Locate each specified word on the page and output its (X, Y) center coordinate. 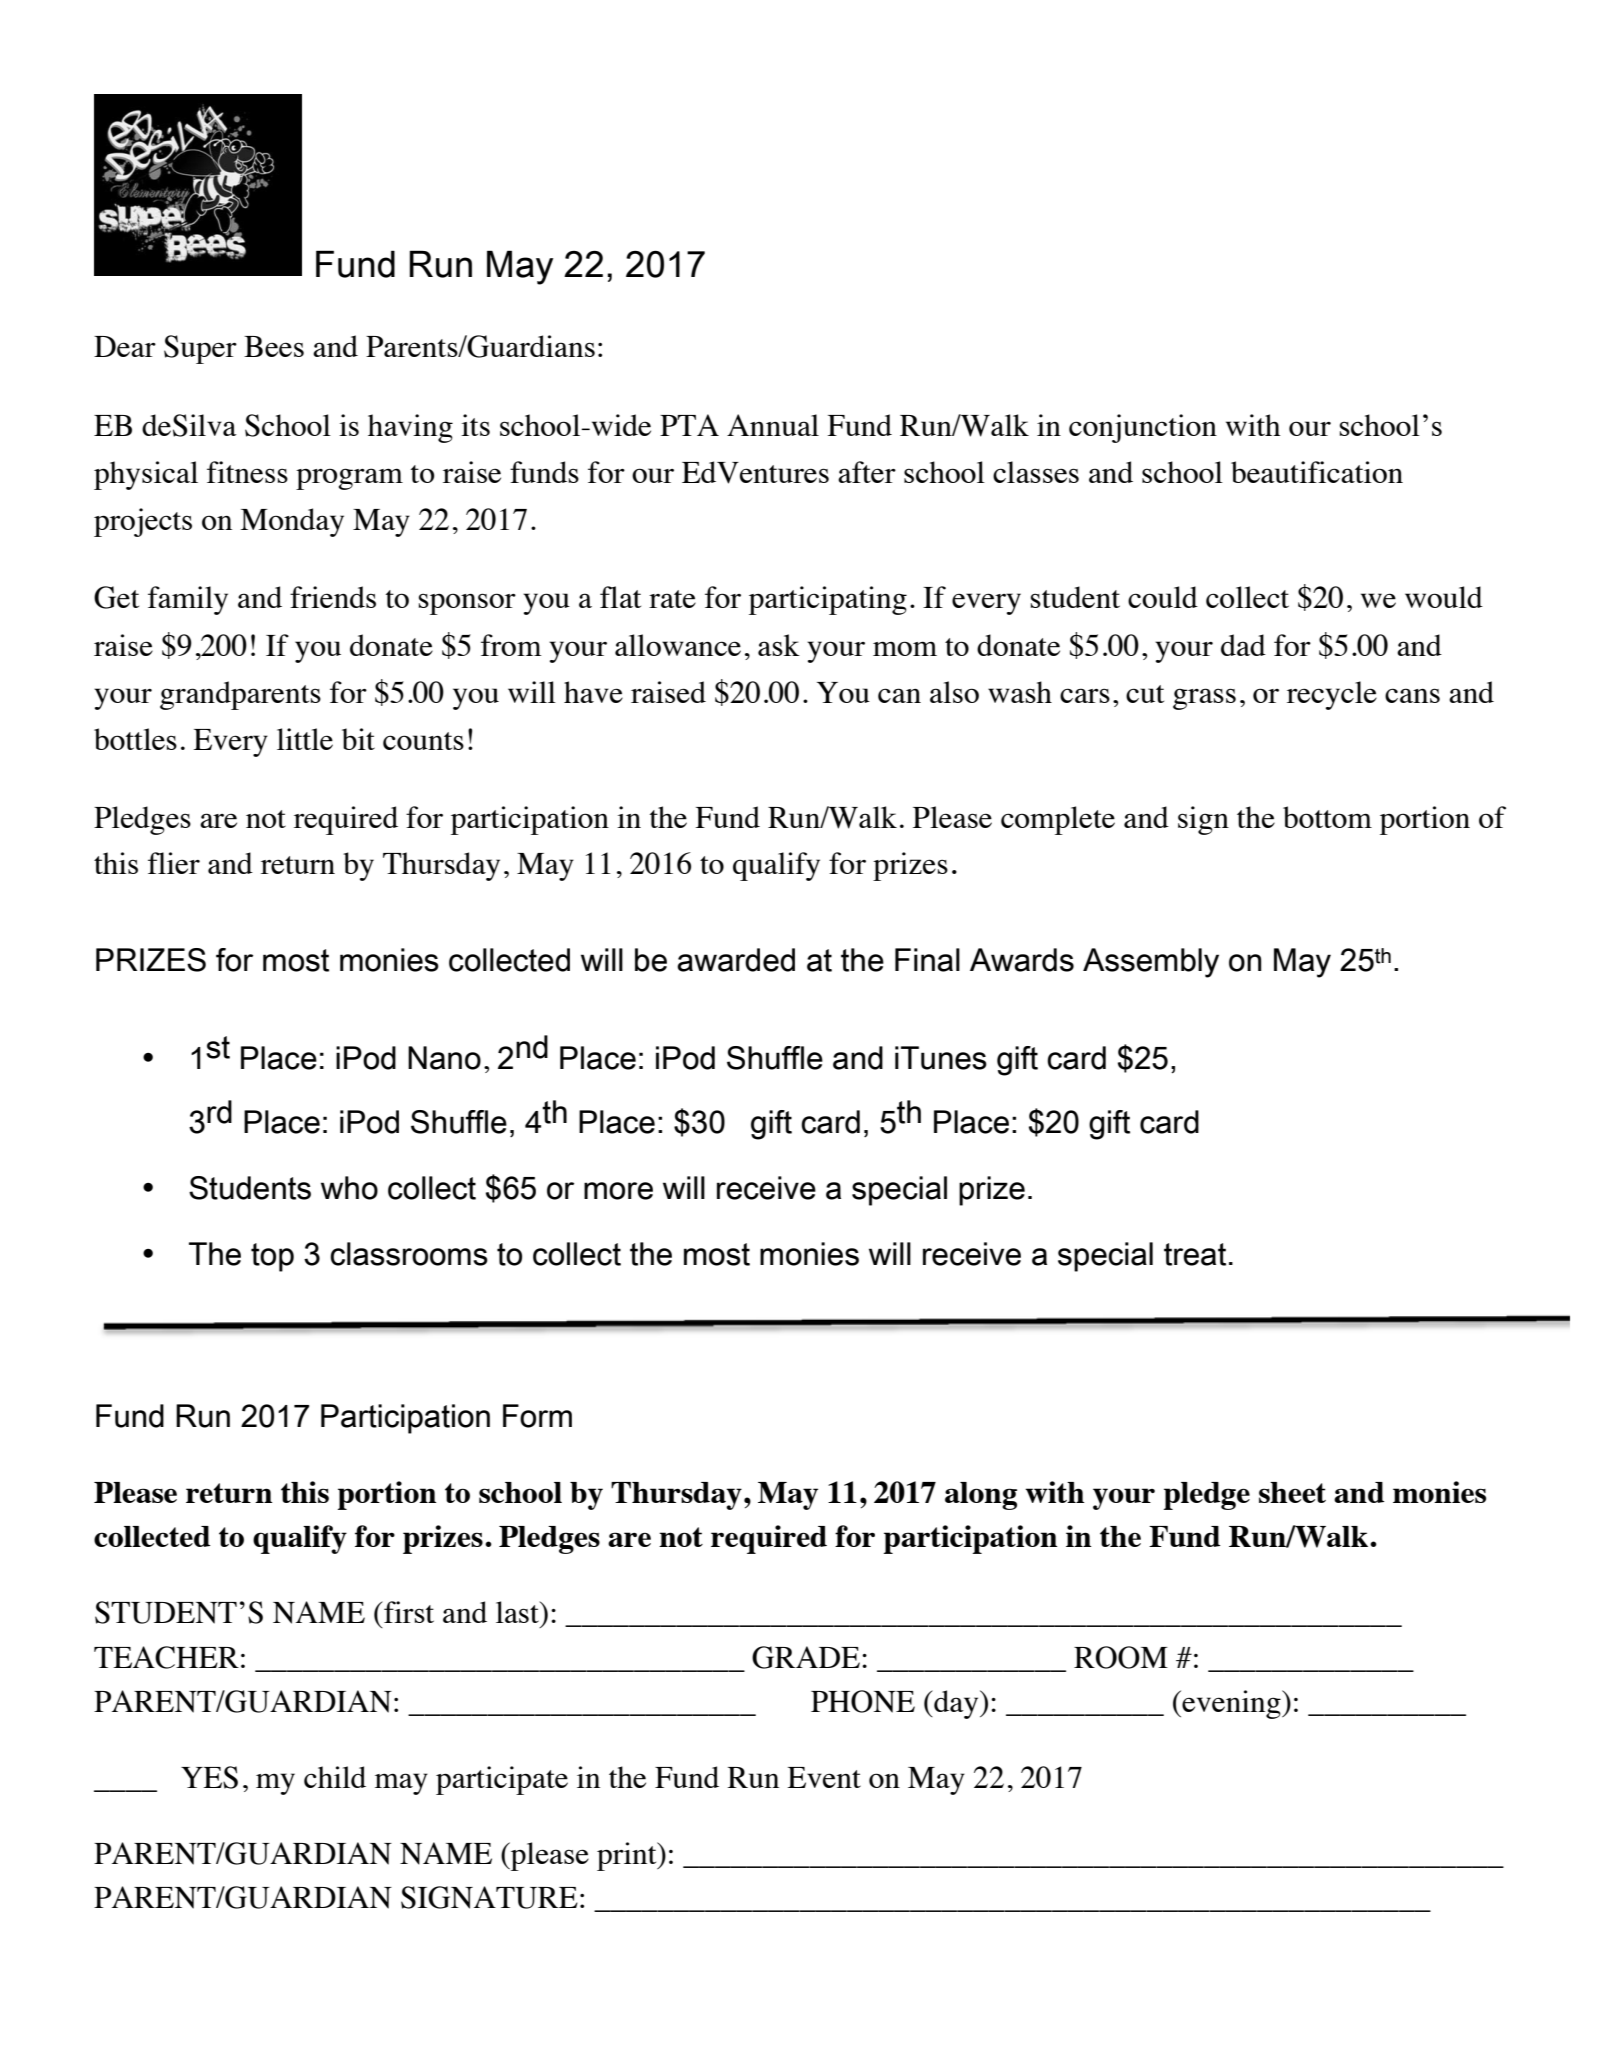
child (335, 1777)
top (272, 1257)
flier (174, 863)
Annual (773, 425)
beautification (1317, 472)
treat (1195, 1254)
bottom (1327, 817)
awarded (736, 960)
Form (537, 1416)
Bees (274, 346)
